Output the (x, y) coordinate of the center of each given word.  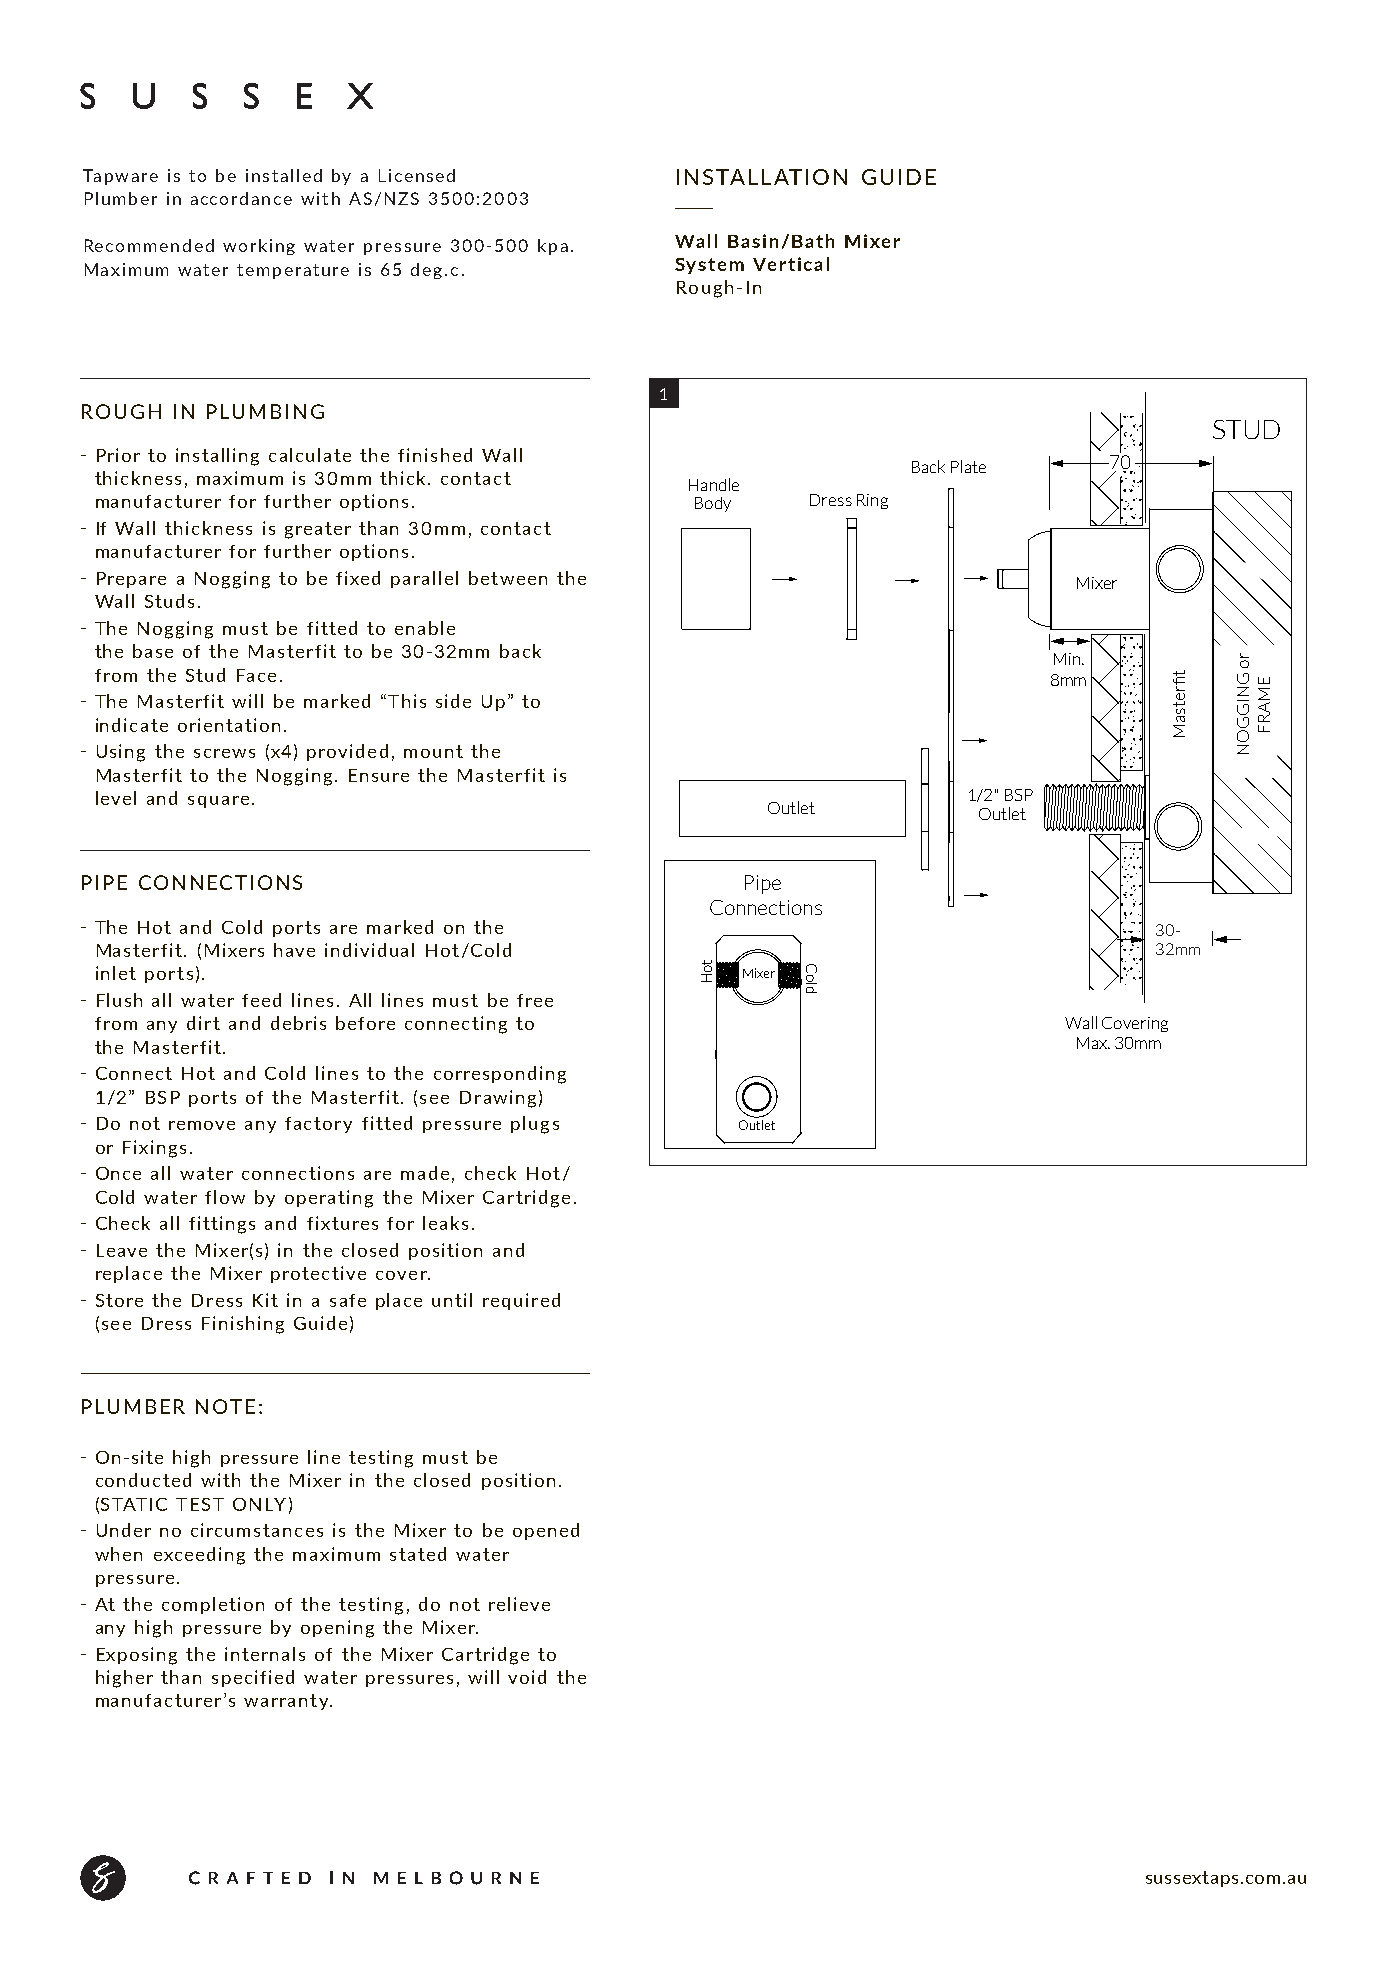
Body (713, 504)
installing (217, 457)
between (508, 578)
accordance (241, 198)
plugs (535, 1125)
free (535, 1000)
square (218, 802)
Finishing (243, 1325)
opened (546, 1531)
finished (435, 455)
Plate (968, 466)
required (521, 1301)
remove (202, 1125)
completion (213, 1605)
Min (1067, 659)
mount (433, 751)
